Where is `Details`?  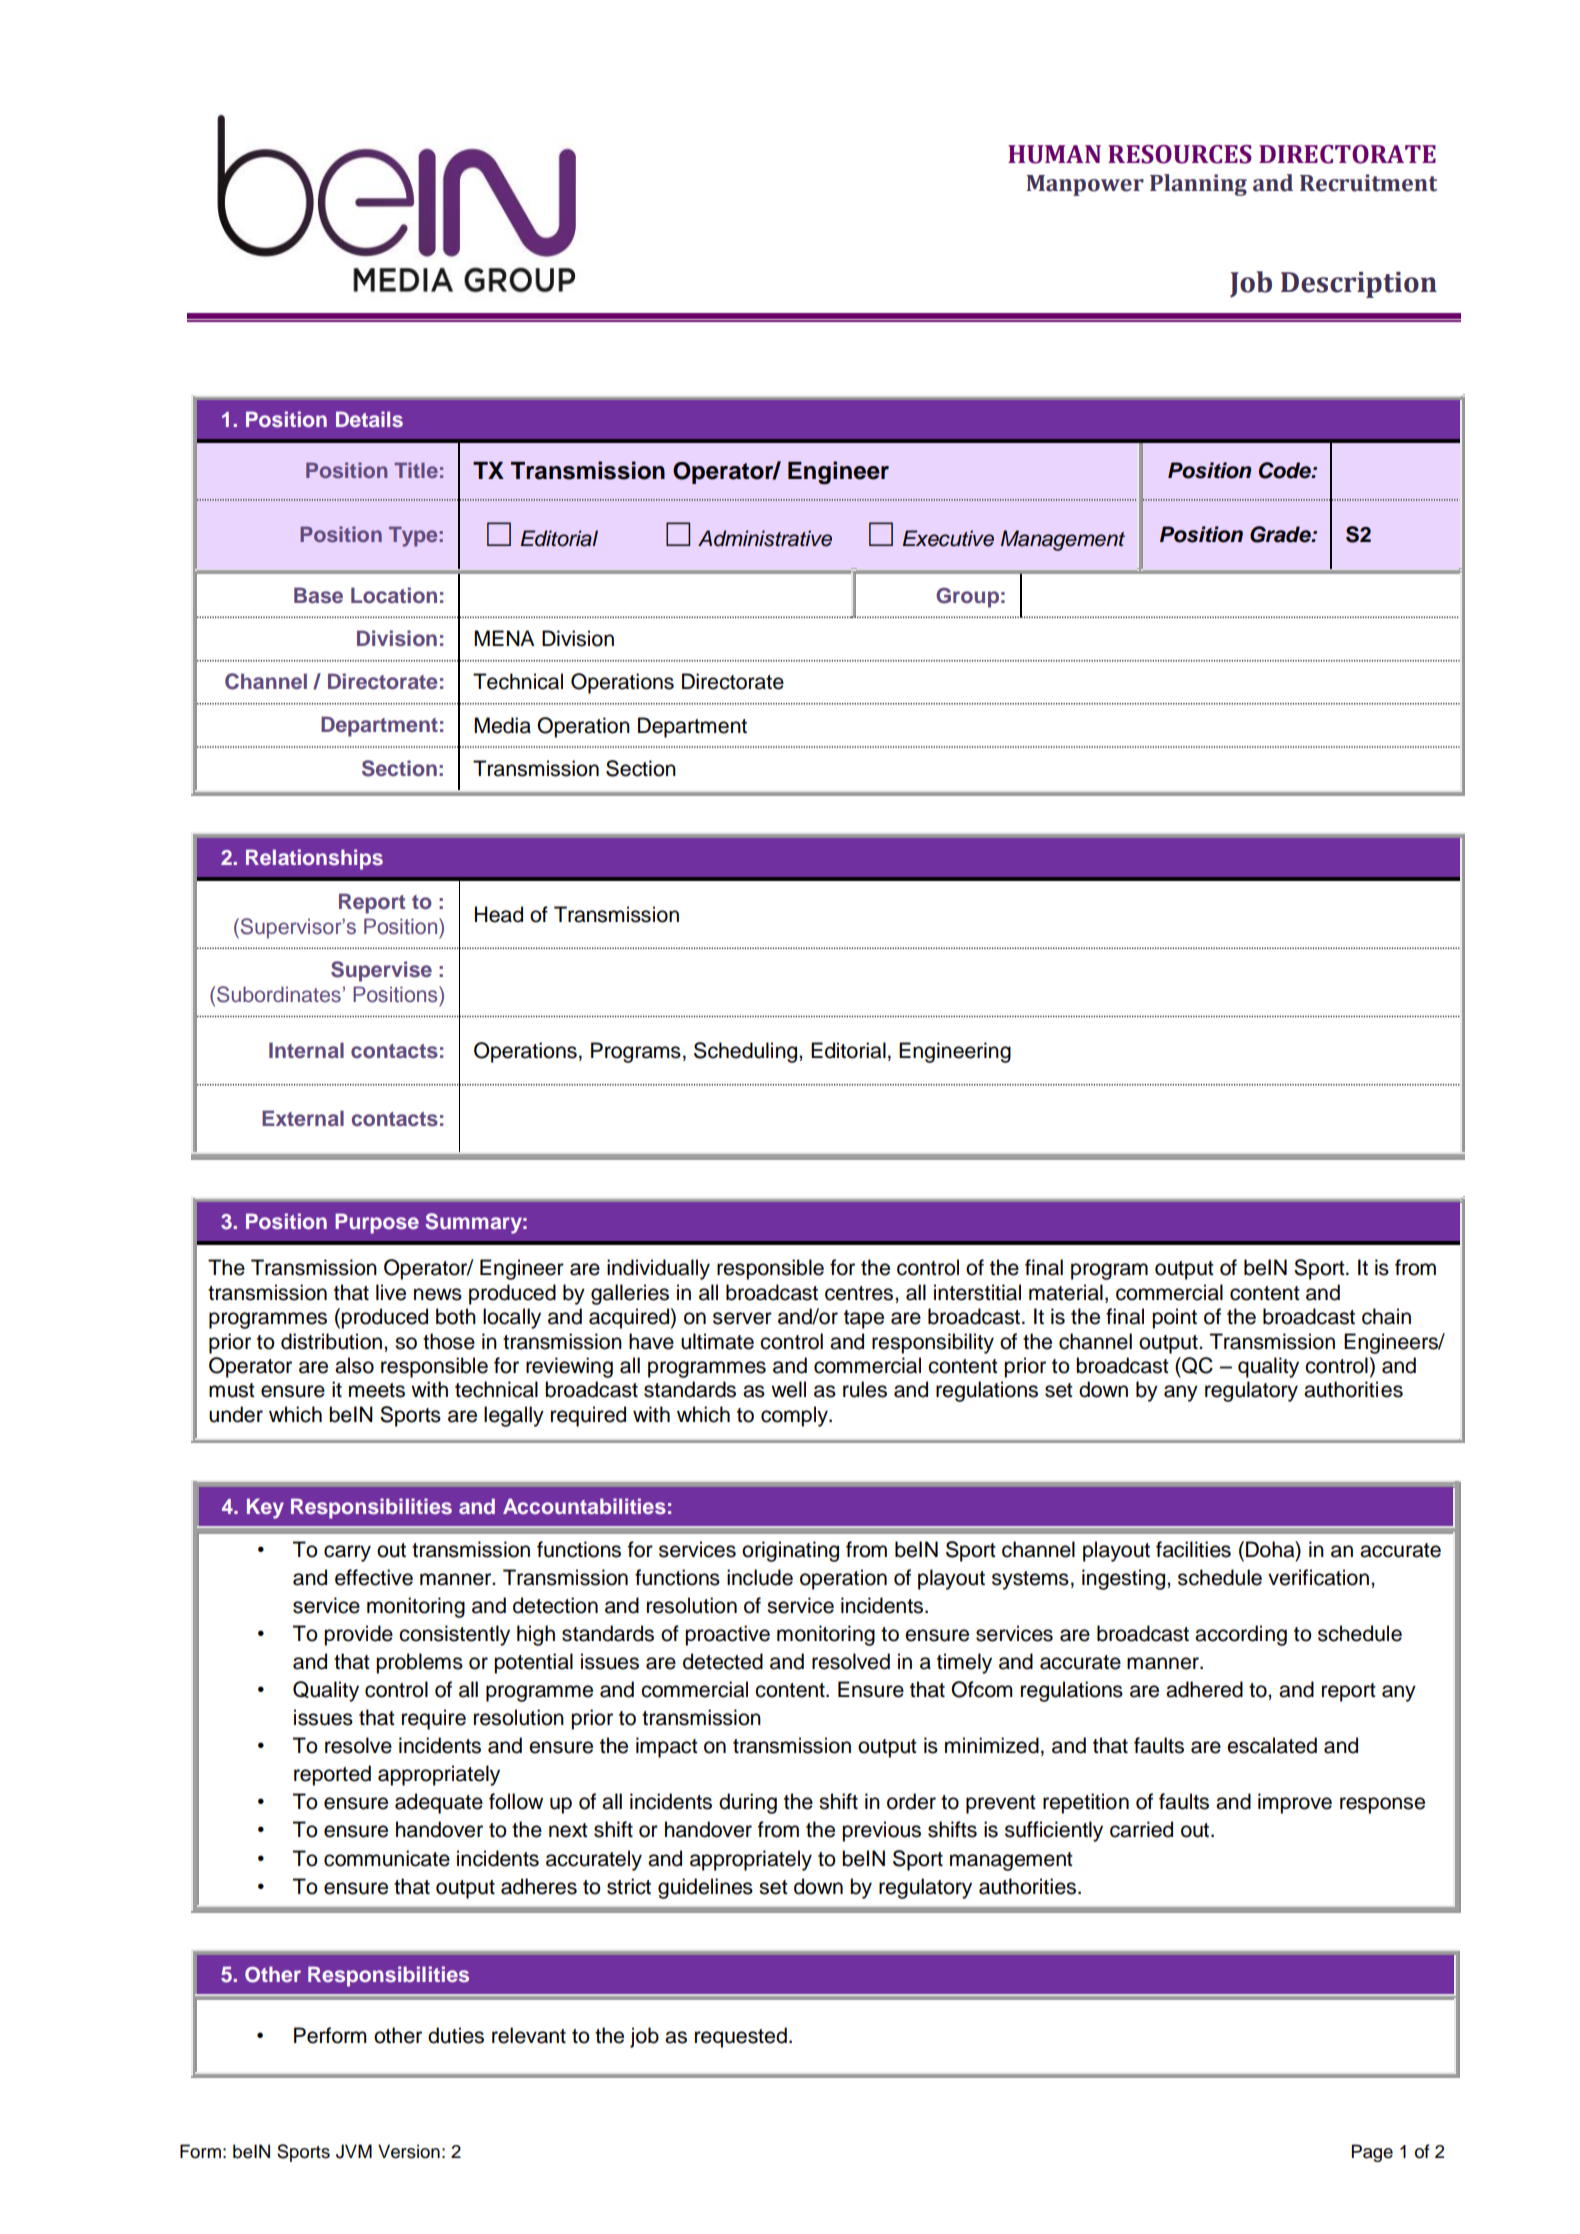
Details is located at coordinates (369, 419).
